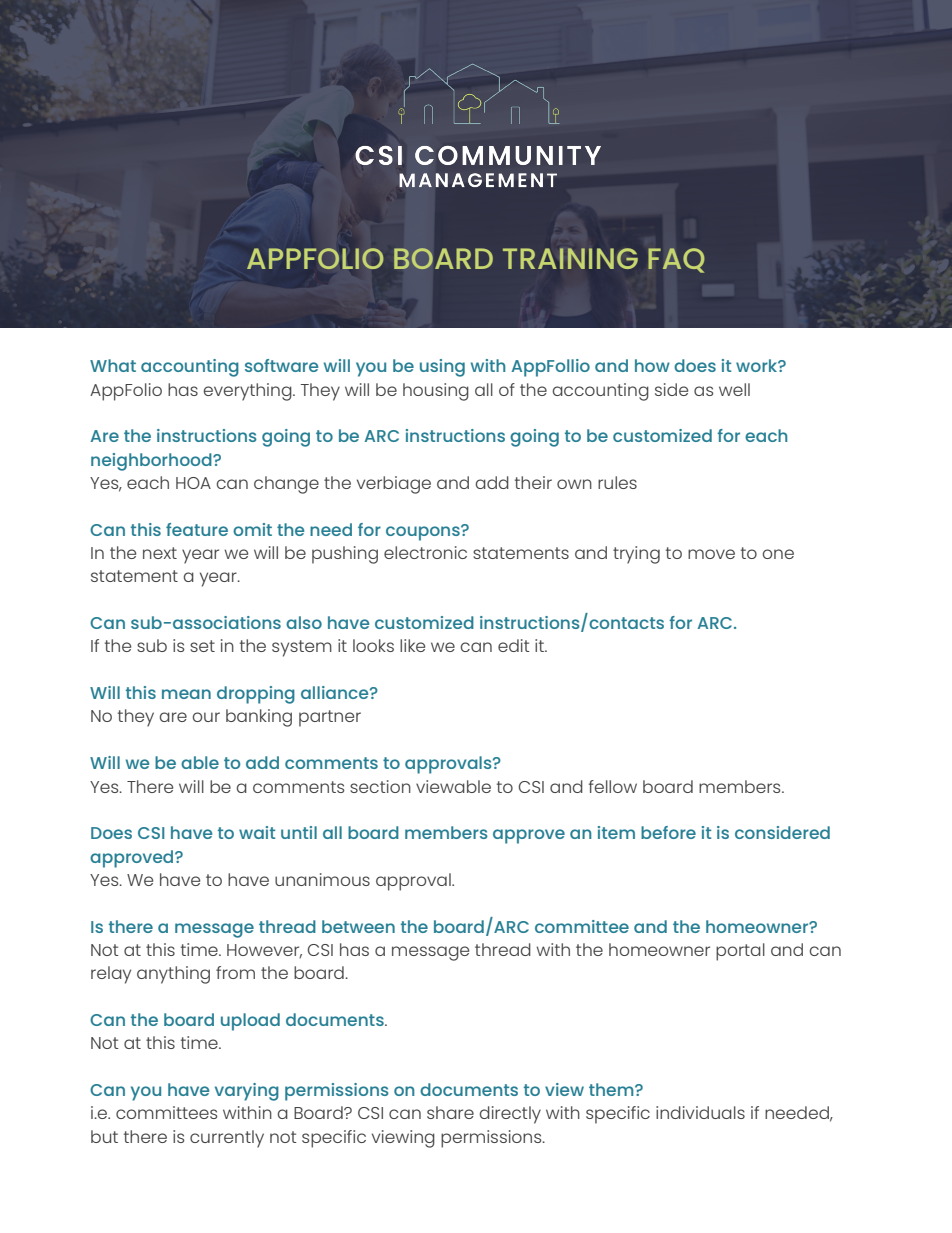 The height and width of the image is (1233, 952). Describe the element at coordinates (740, 952) in the image. I see `portal` at that location.
